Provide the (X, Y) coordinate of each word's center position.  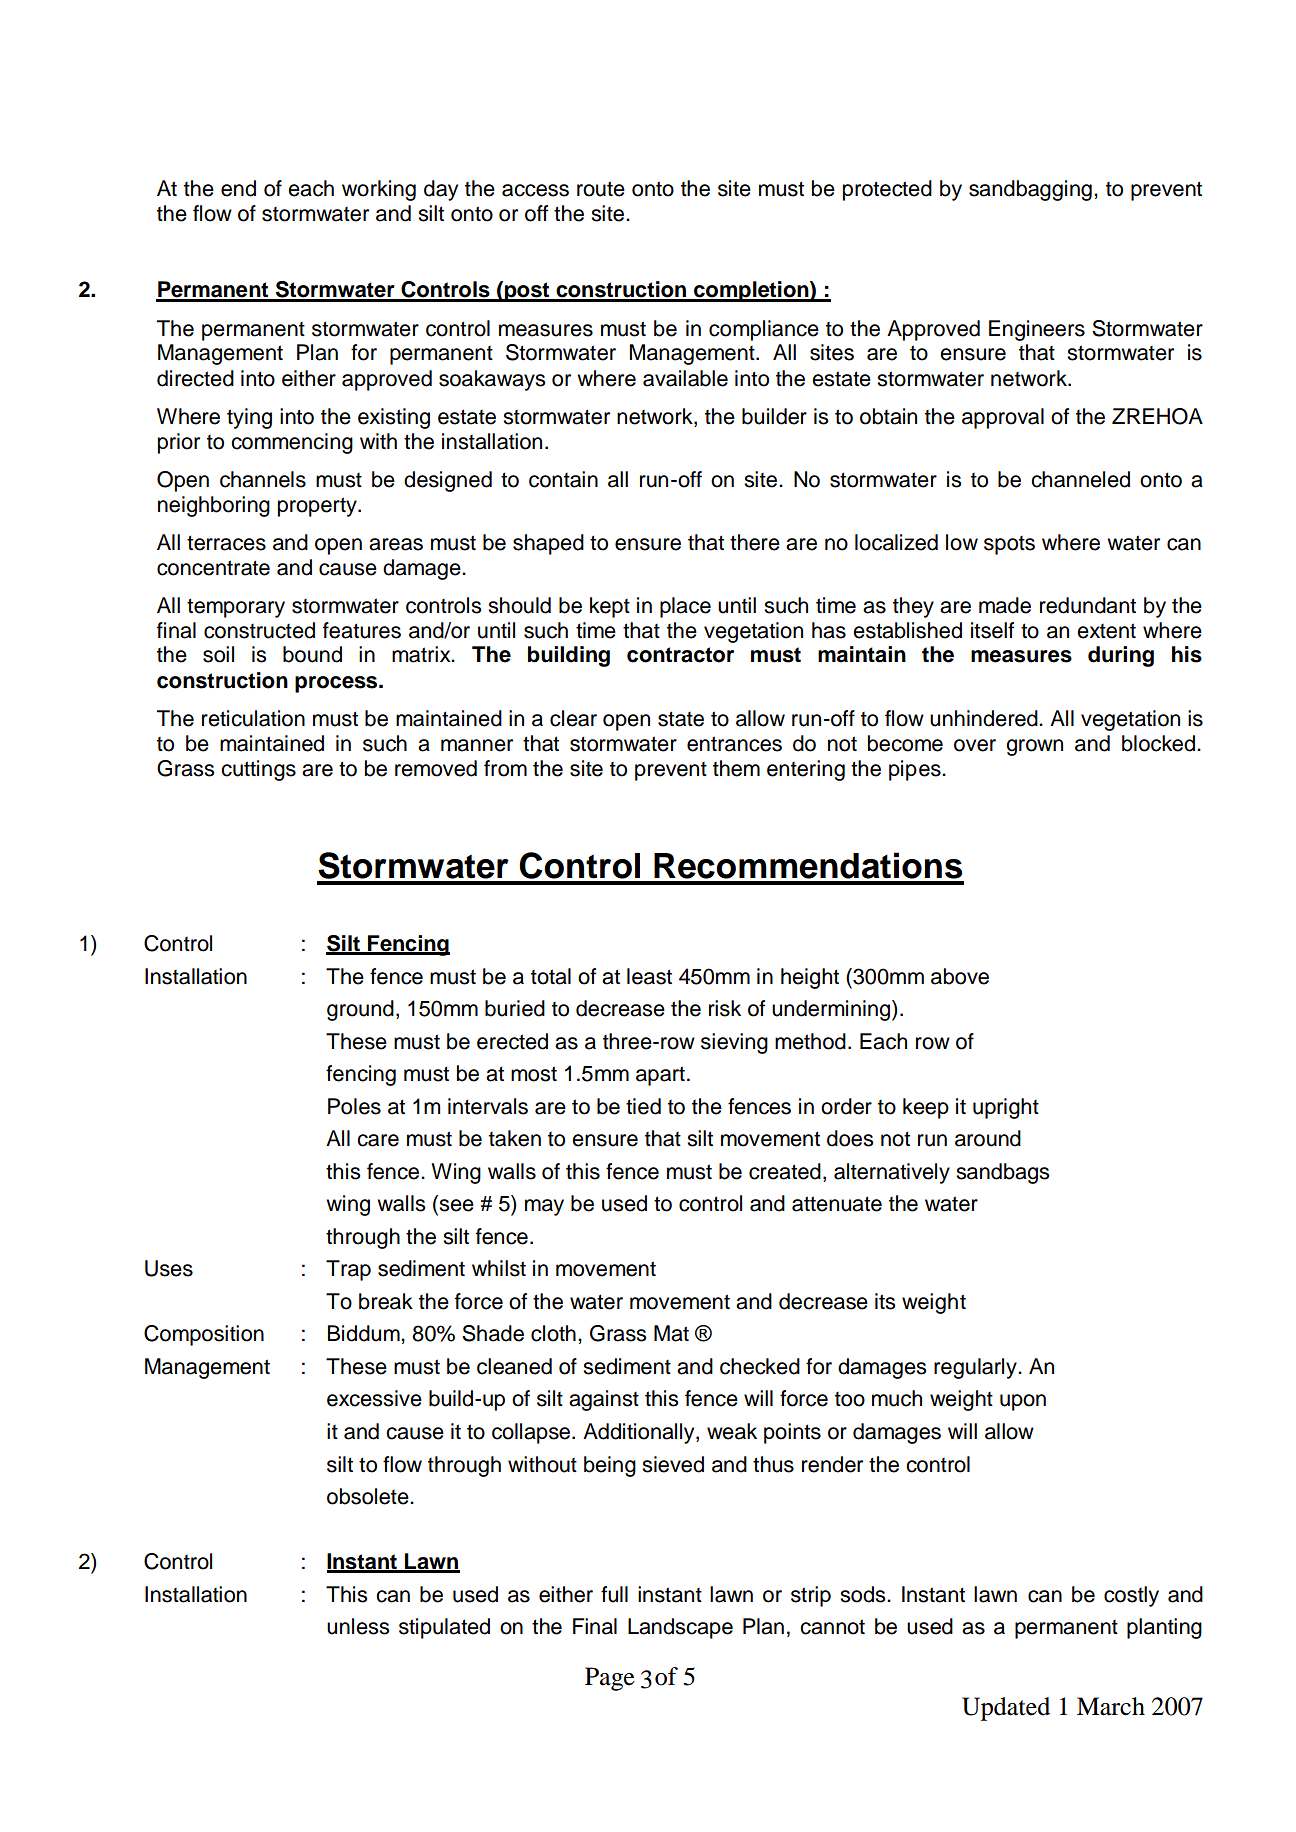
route (601, 189)
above (960, 976)
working (379, 190)
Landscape (680, 1628)
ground (360, 1010)
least (649, 976)
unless (358, 1626)
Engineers (1037, 330)
